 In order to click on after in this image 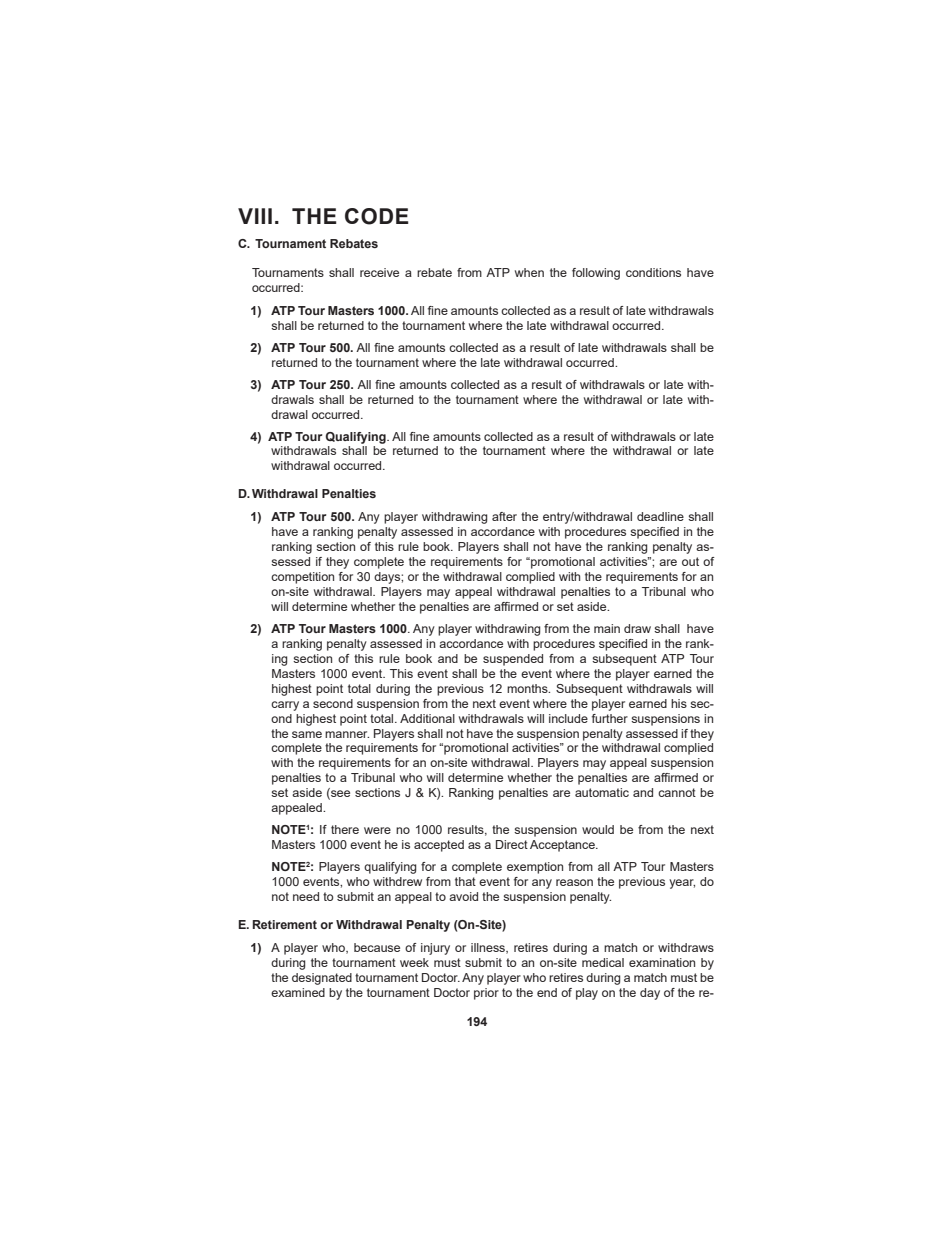, I will do `click(504, 516)`.
